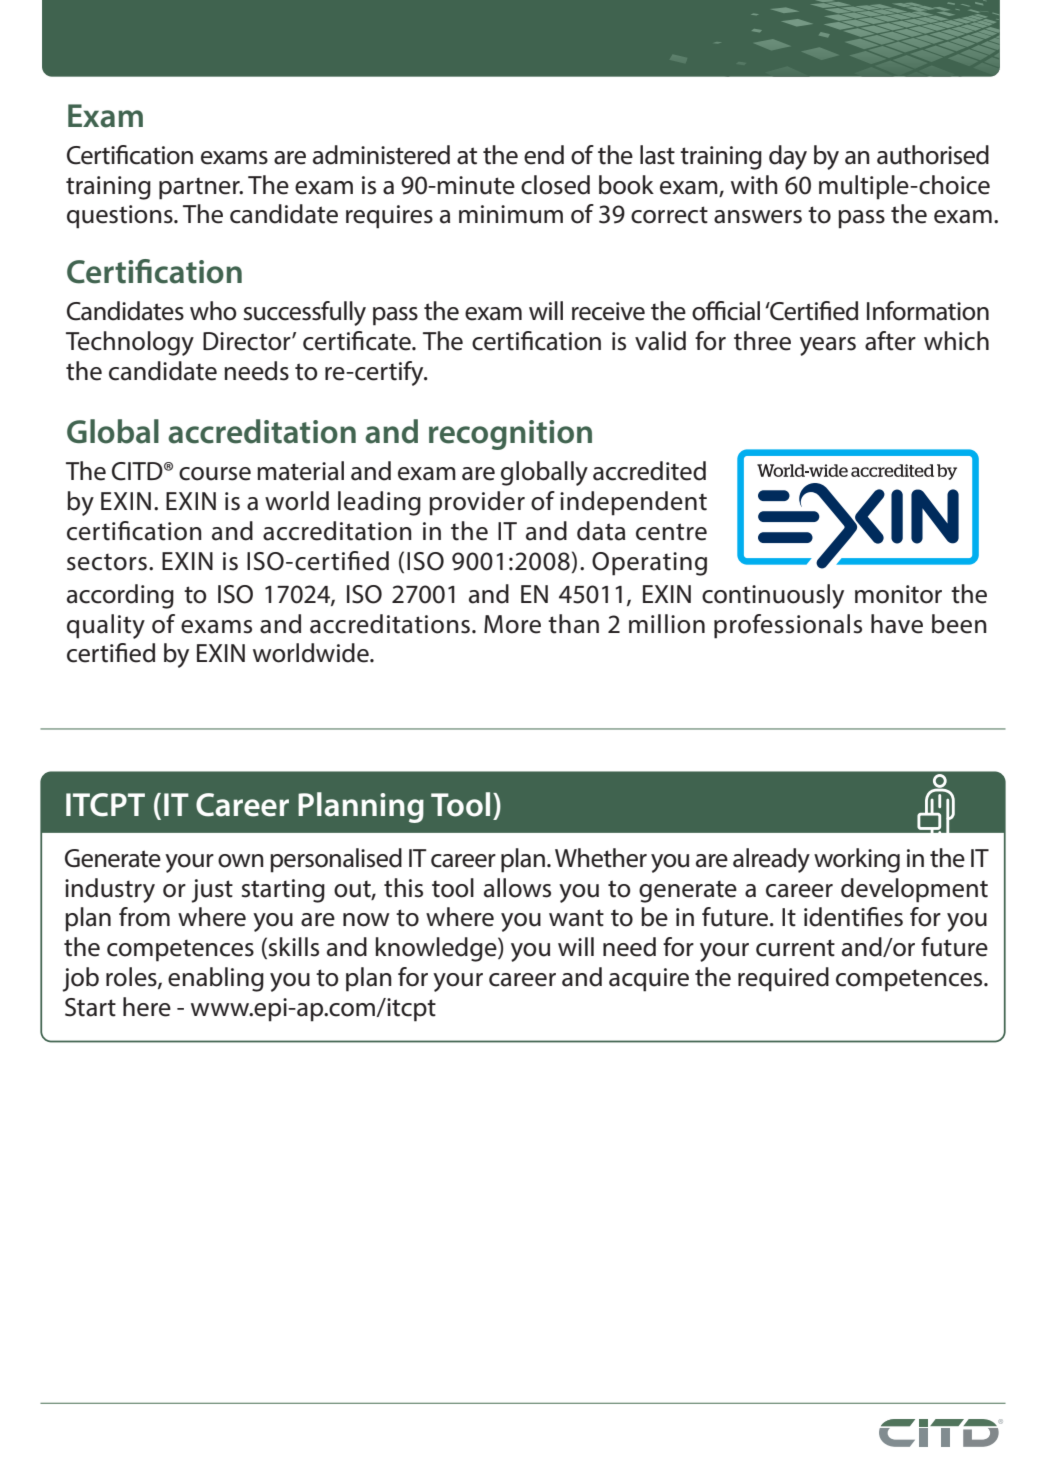 The height and width of the screenshot is (1480, 1046). What do you see at coordinates (788, 157) in the screenshot?
I see `day` at bounding box center [788, 157].
